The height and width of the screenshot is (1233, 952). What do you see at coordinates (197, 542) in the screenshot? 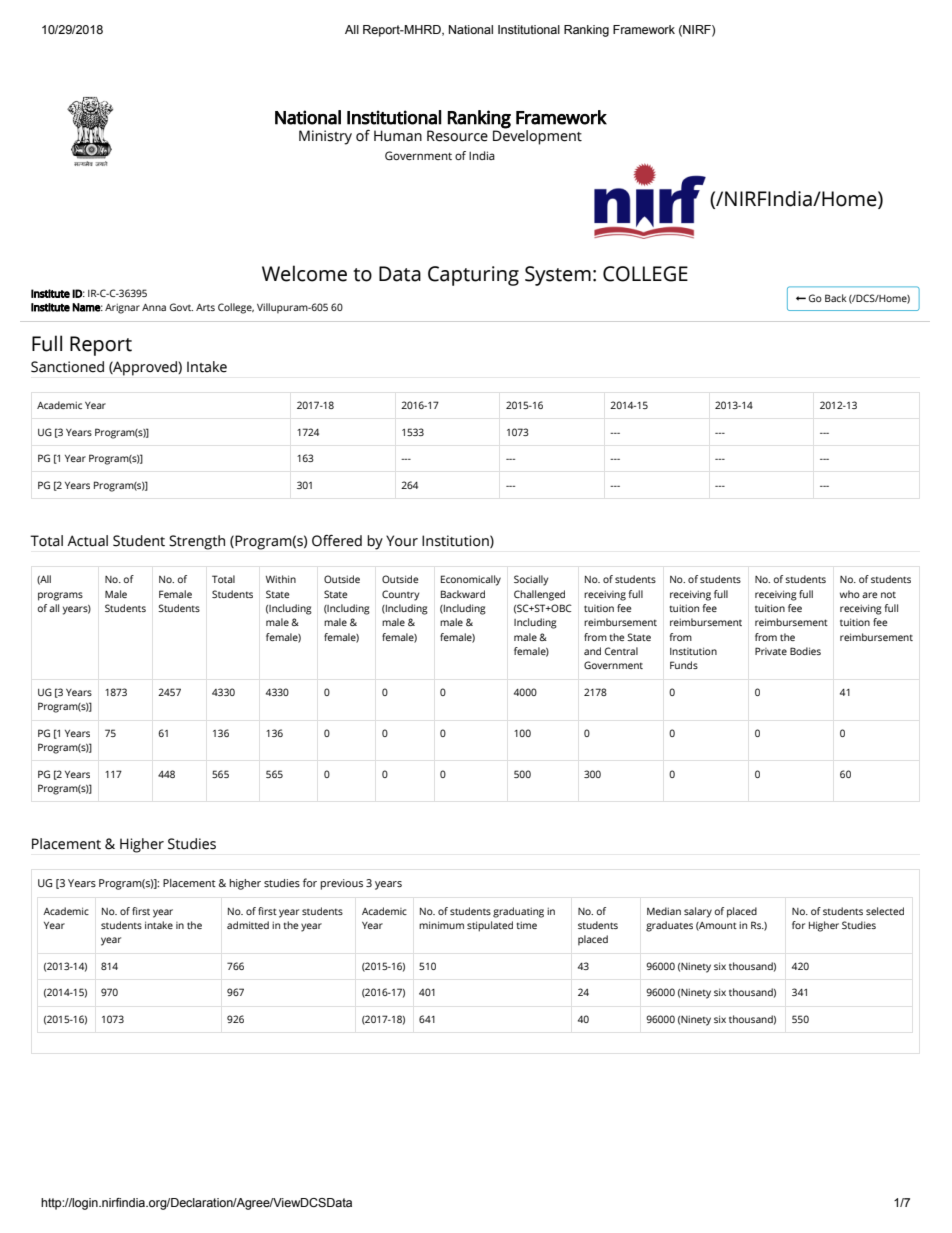
I see `Strength` at bounding box center [197, 542].
